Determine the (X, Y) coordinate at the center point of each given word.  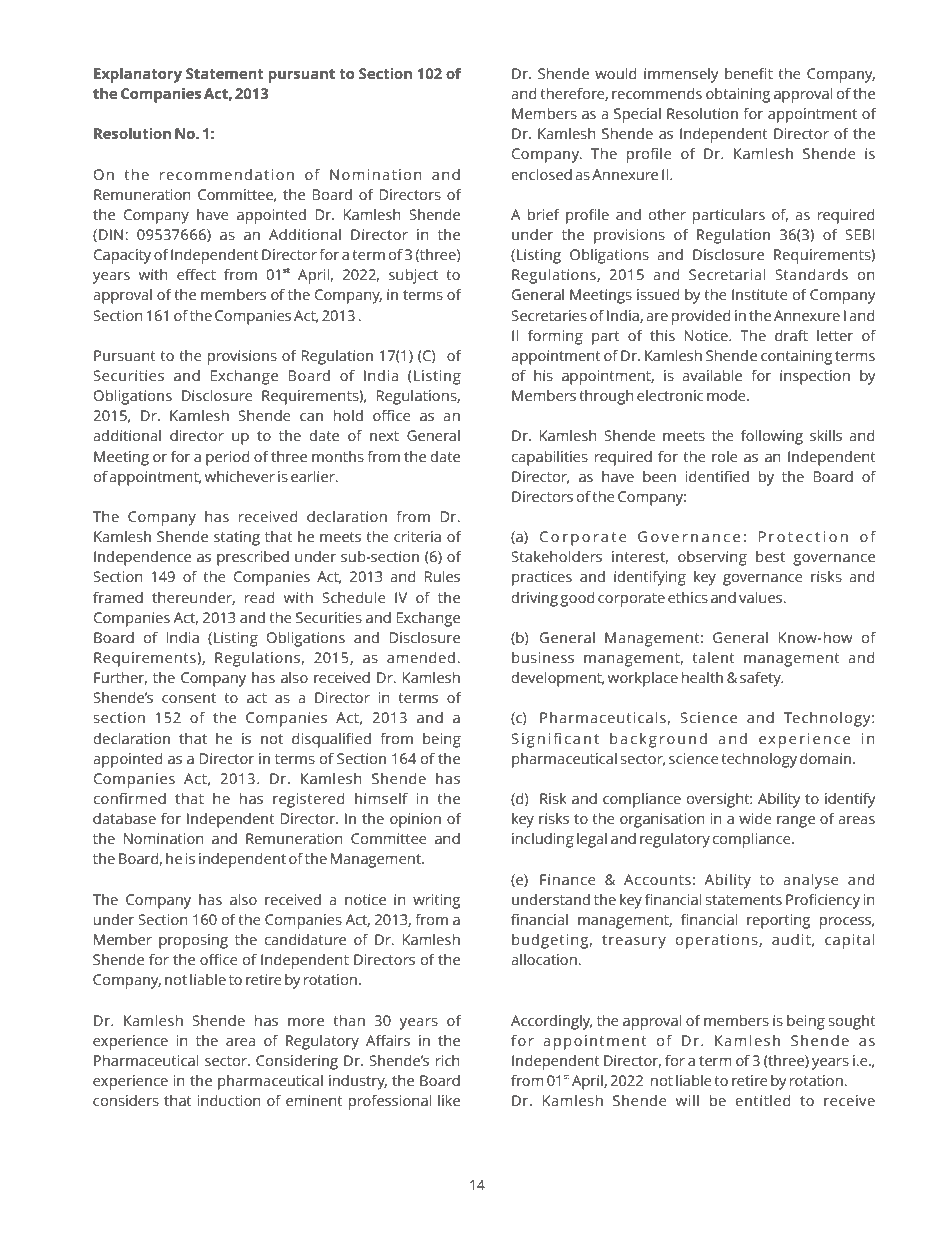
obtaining (738, 95)
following (772, 437)
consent (189, 698)
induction (229, 1100)
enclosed (541, 174)
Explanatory (138, 75)
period (228, 458)
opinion (415, 820)
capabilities (549, 458)
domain (827, 758)
